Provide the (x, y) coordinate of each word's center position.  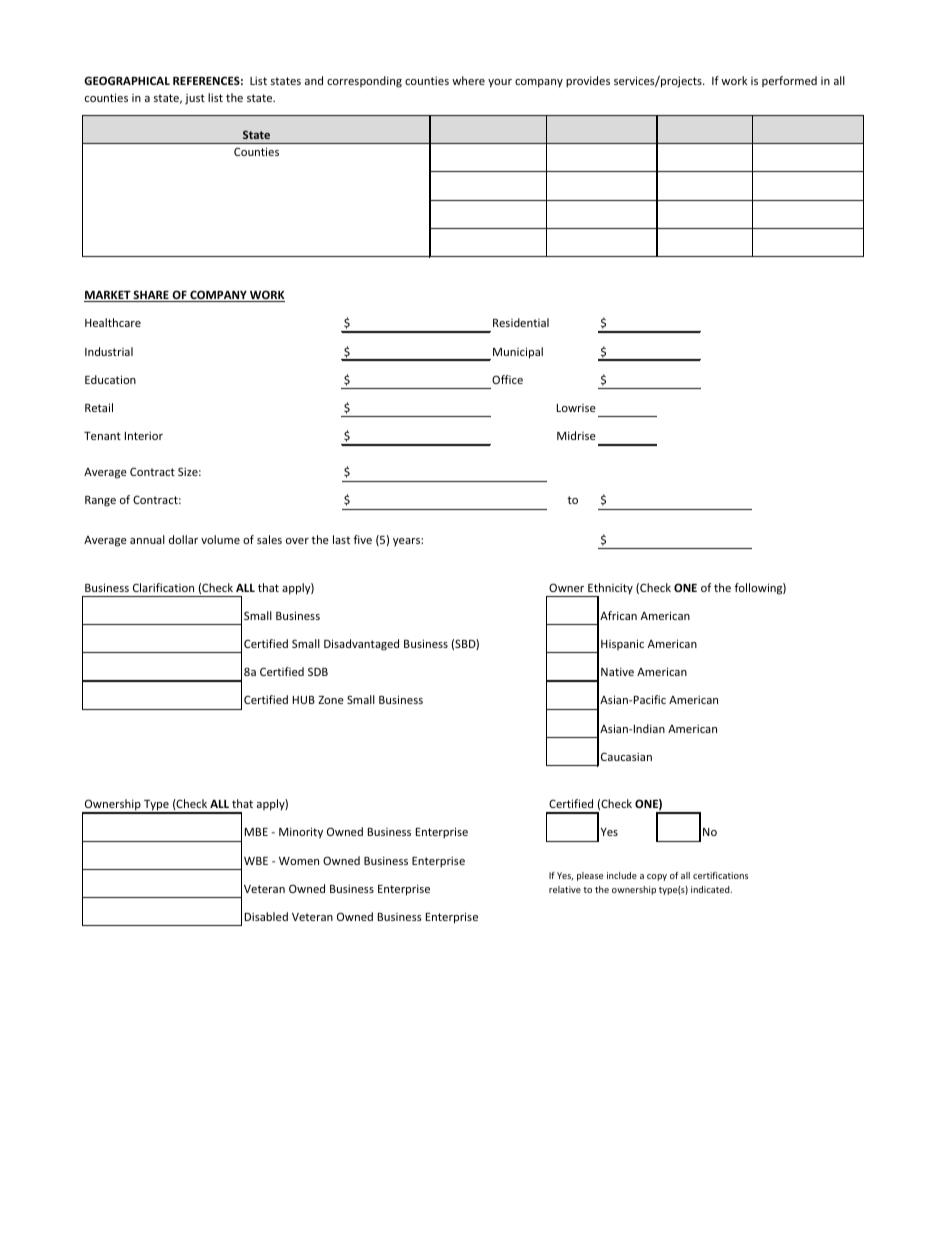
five (362, 539)
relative (565, 889)
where (468, 80)
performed (789, 81)
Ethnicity (609, 590)
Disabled (266, 916)
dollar (183, 539)
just (195, 99)
